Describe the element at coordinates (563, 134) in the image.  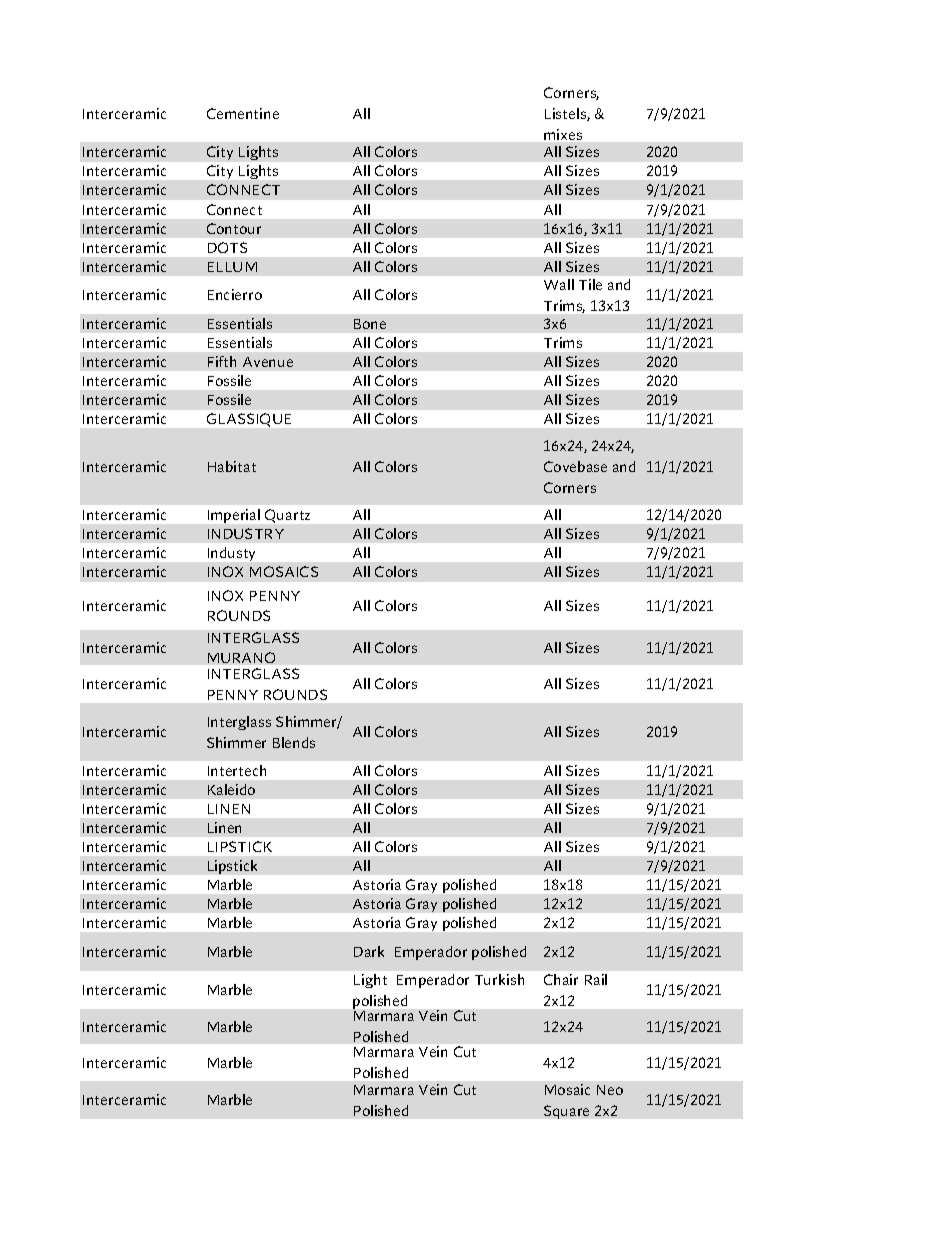
I see `mixes` at that location.
